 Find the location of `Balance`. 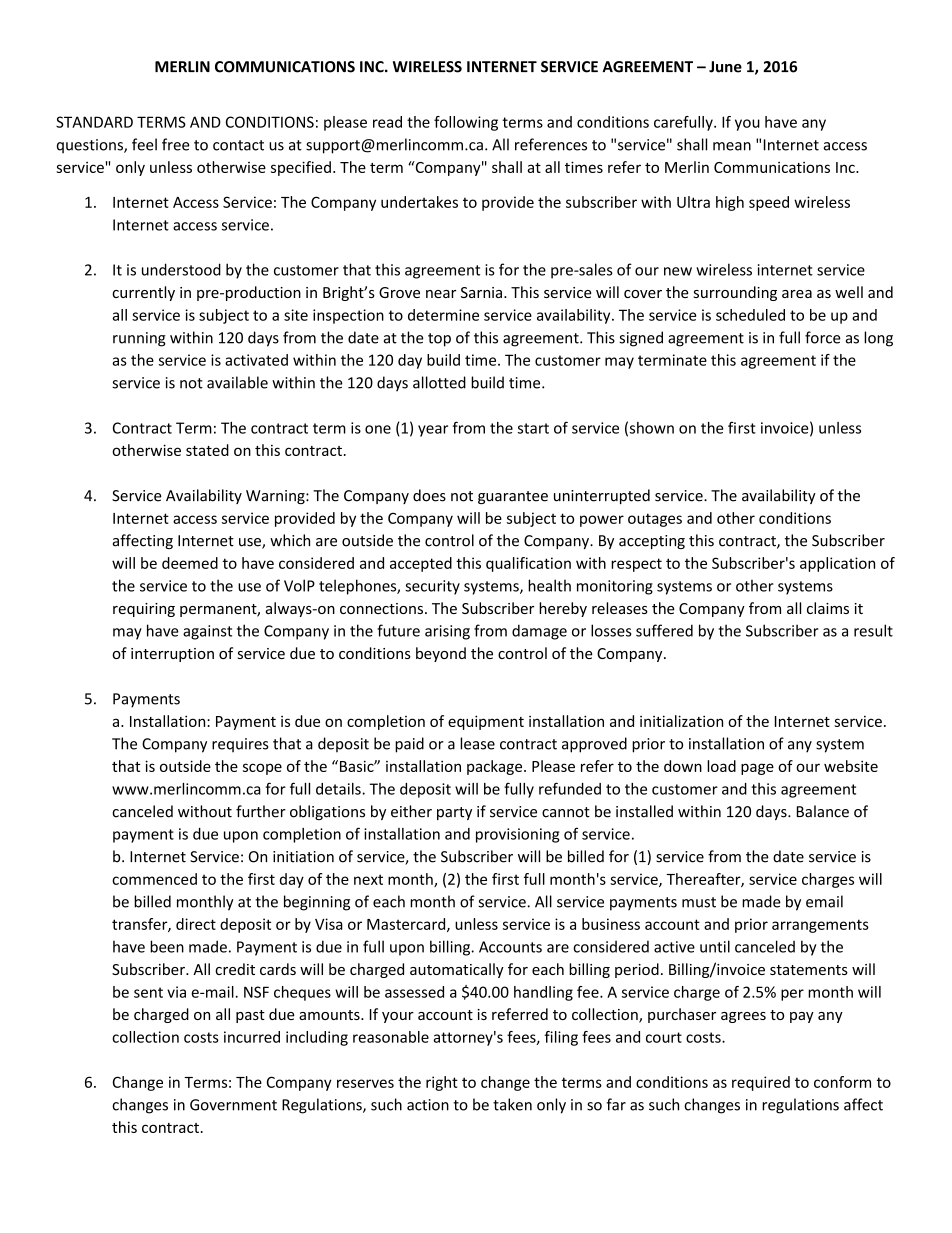

Balance is located at coordinates (823, 811).
